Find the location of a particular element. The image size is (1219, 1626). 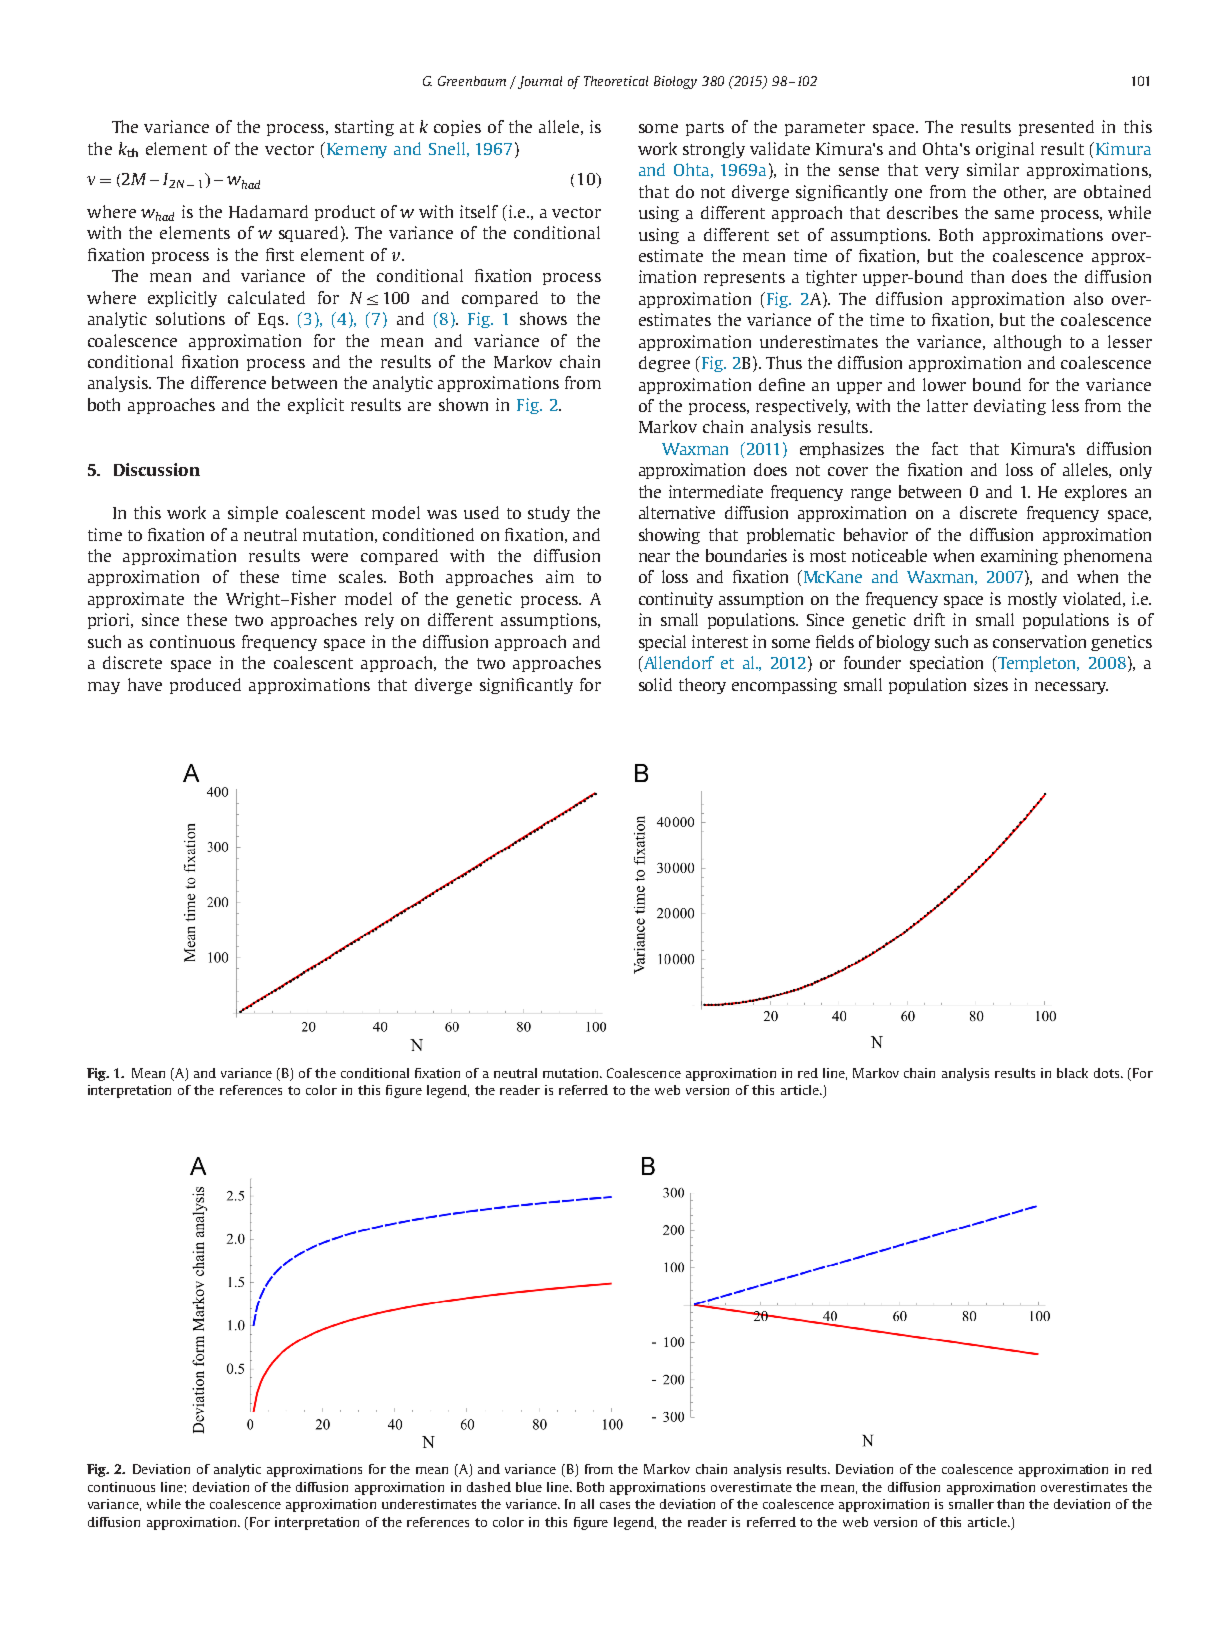

dots is located at coordinates (1108, 1073).
